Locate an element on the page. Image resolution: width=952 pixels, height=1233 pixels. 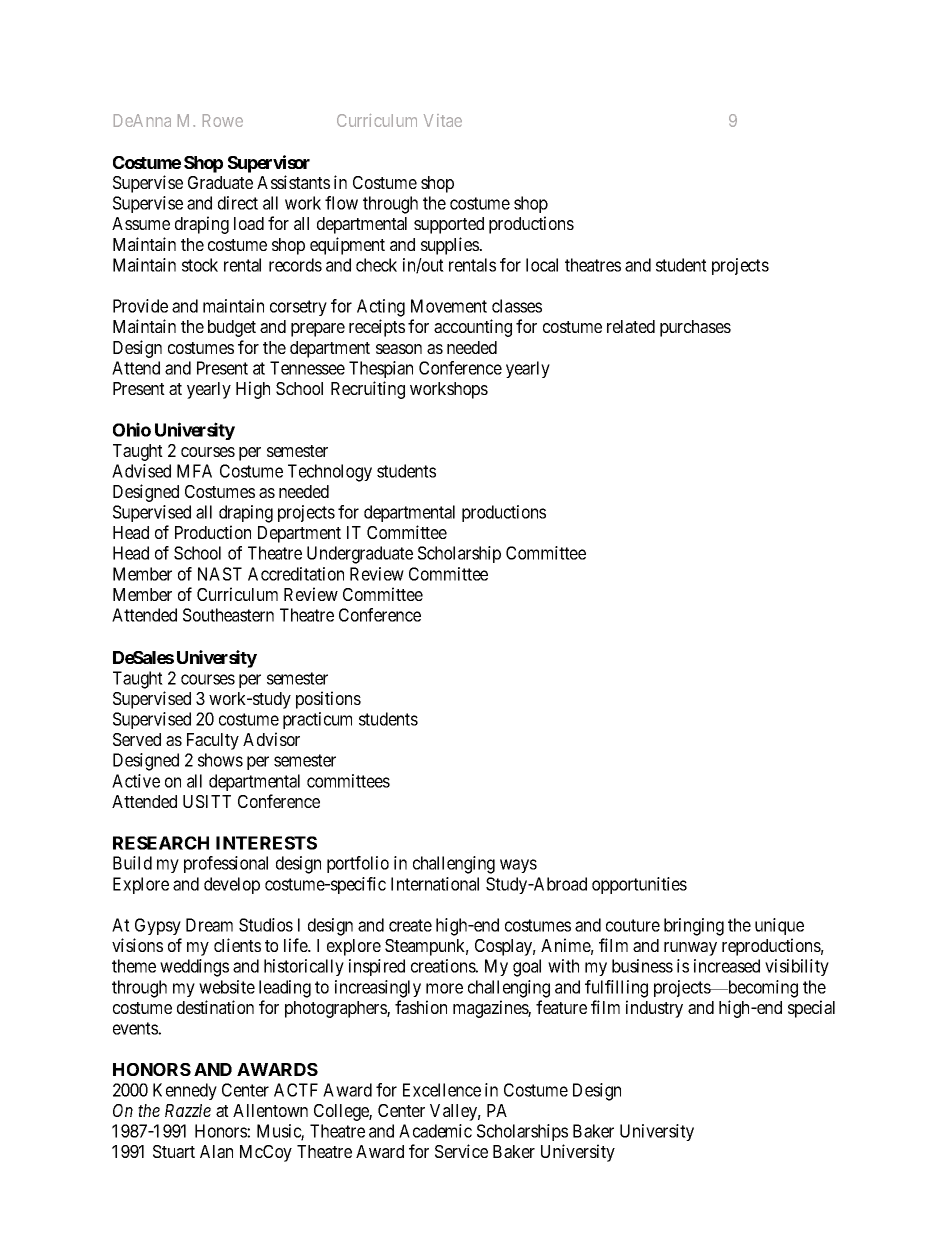
Rowe is located at coordinates (223, 120).
